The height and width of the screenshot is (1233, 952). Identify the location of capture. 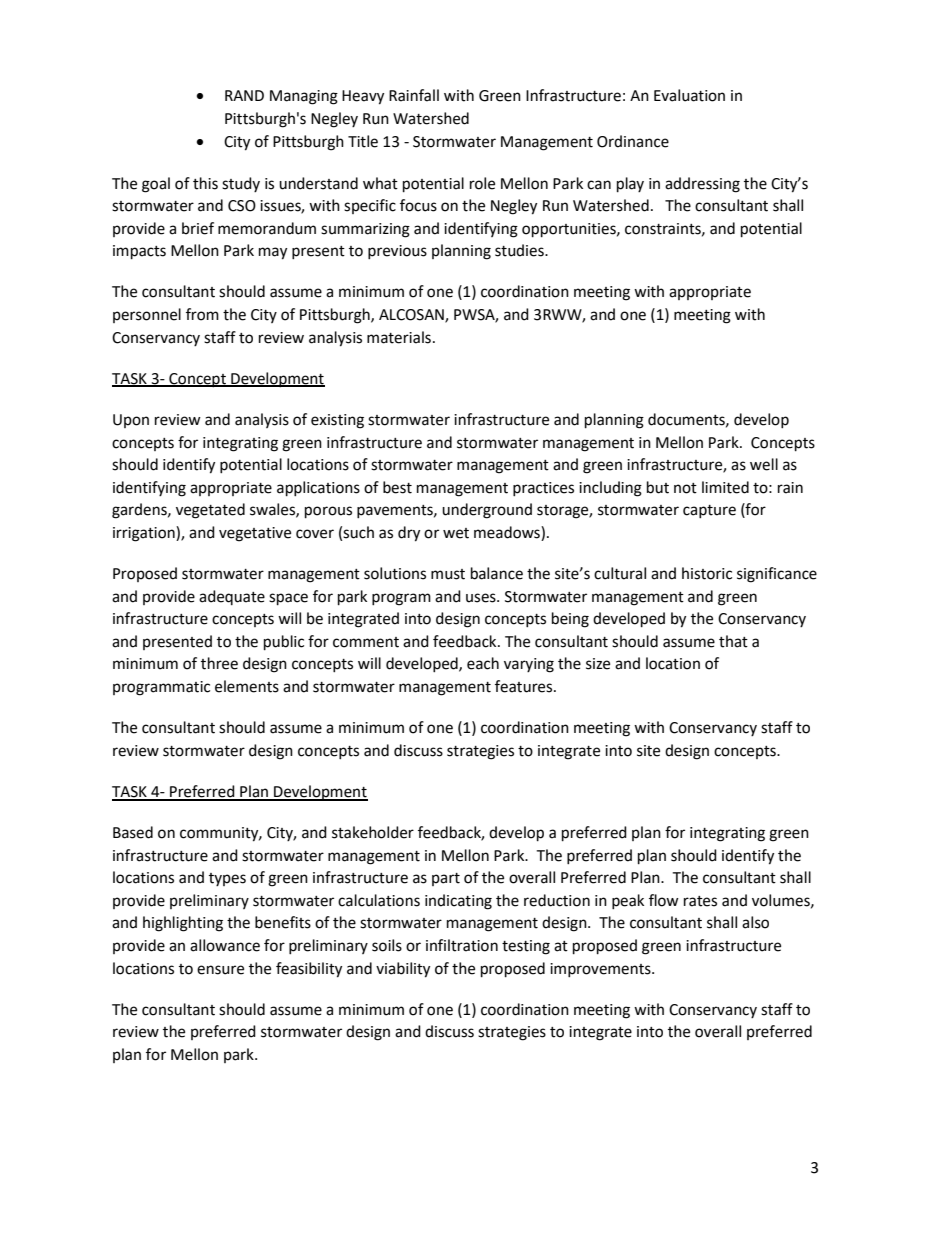
(709, 511).
